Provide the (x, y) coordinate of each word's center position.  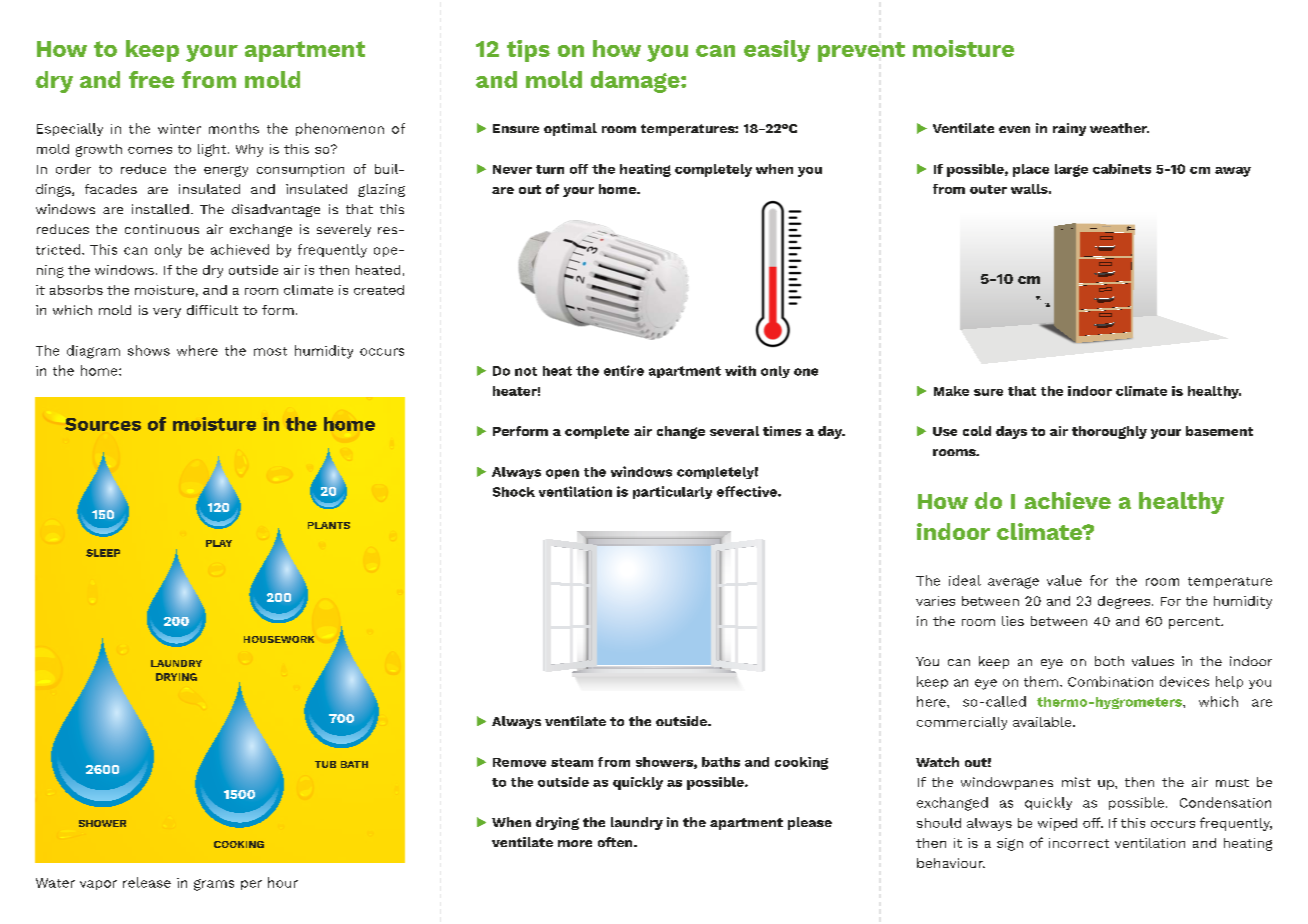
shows (149, 350)
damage (636, 82)
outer (988, 189)
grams (214, 885)
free (151, 79)
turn (550, 169)
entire (624, 370)
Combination (1110, 681)
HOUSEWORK (279, 639)
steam (572, 762)
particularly (672, 492)
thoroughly (1109, 432)
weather (1119, 128)
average (1013, 583)
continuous (162, 229)
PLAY (219, 543)
